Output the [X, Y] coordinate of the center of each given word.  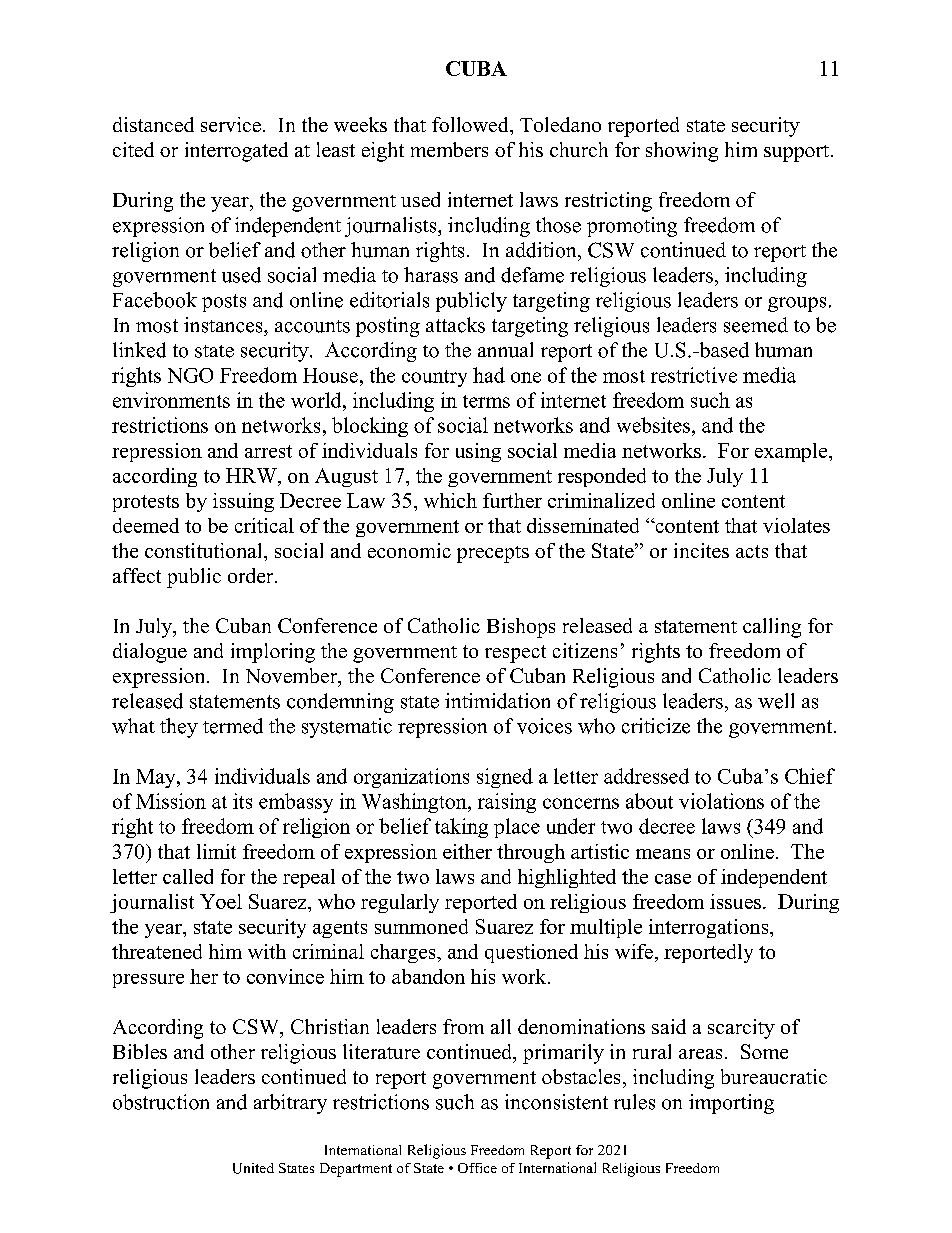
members [449, 149]
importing [731, 1104]
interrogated [236, 152]
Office [477, 1168]
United [253, 1168]
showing [682, 152]
